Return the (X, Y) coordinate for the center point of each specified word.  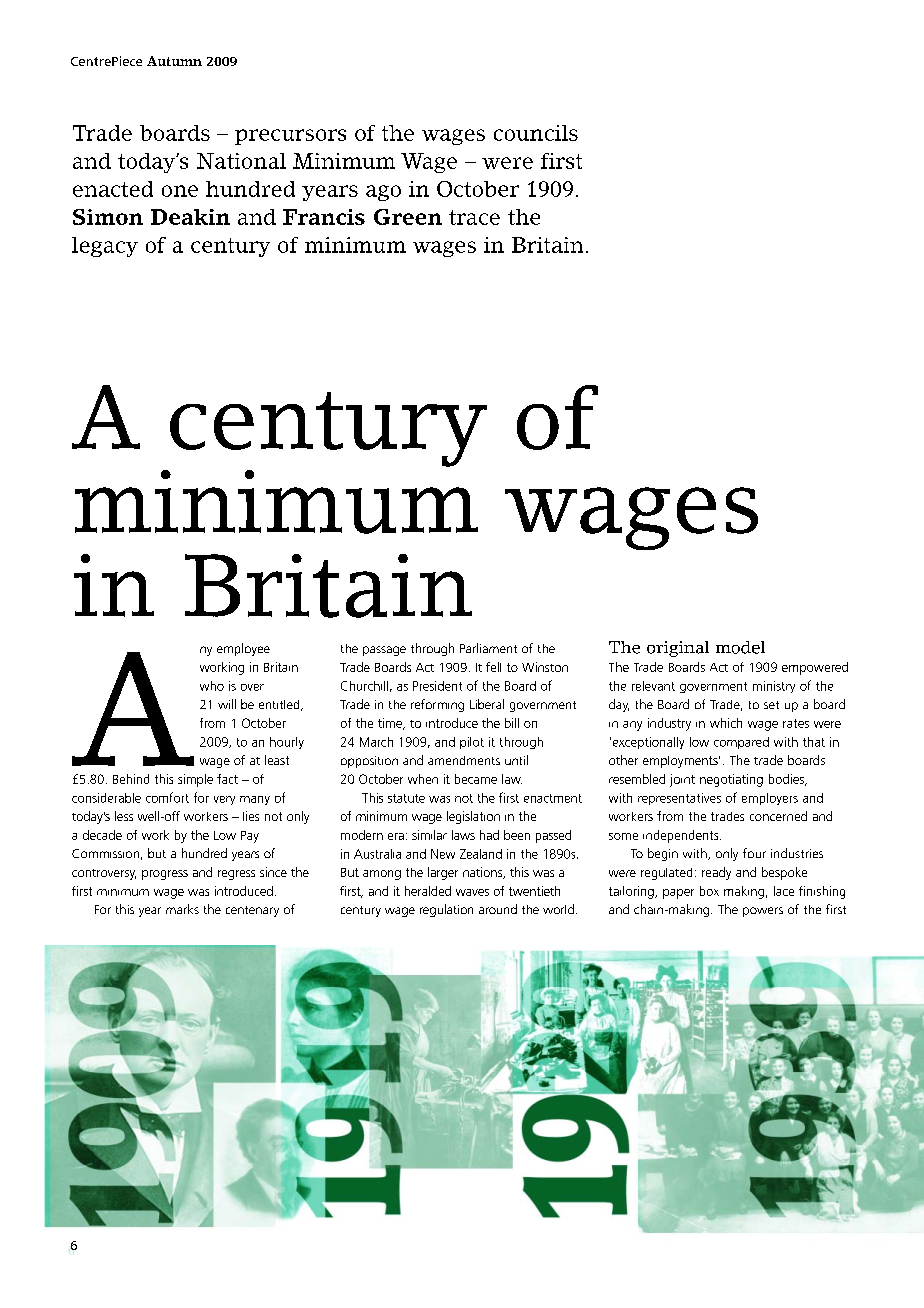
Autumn (174, 61)
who (212, 686)
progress (165, 875)
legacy (105, 247)
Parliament (488, 648)
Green (408, 217)
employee (243, 649)
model (740, 647)
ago (383, 193)
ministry (774, 687)
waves (472, 892)
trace (474, 217)
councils (536, 133)
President (437, 686)
